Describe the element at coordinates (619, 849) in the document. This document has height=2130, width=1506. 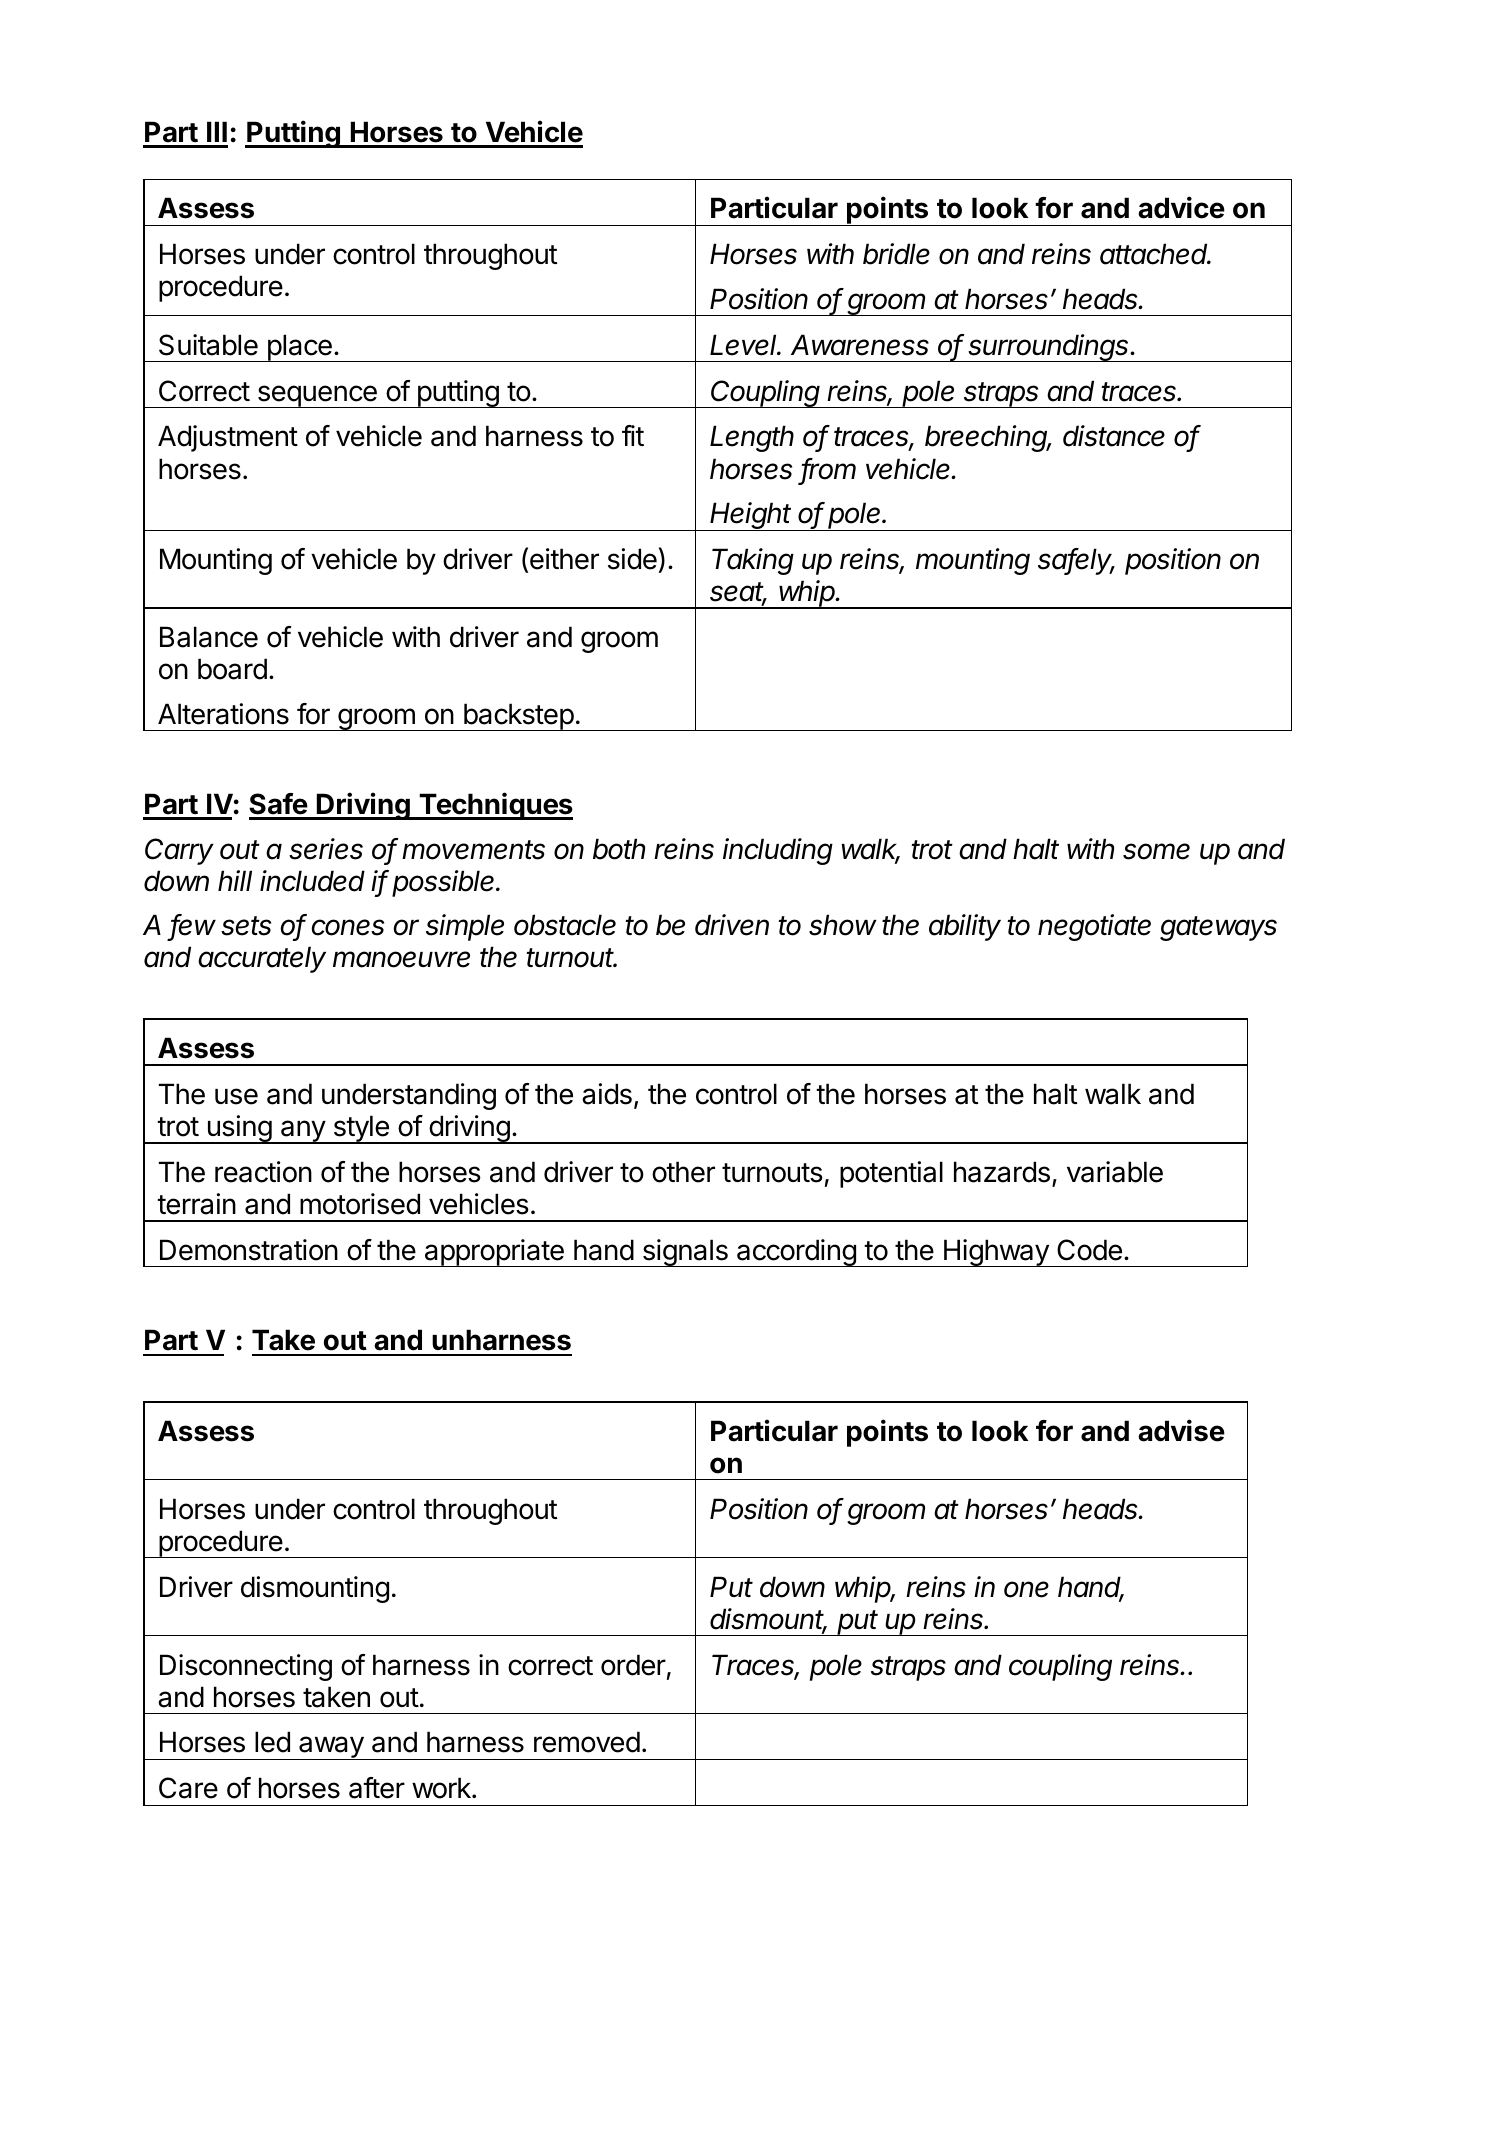
I see `both` at that location.
